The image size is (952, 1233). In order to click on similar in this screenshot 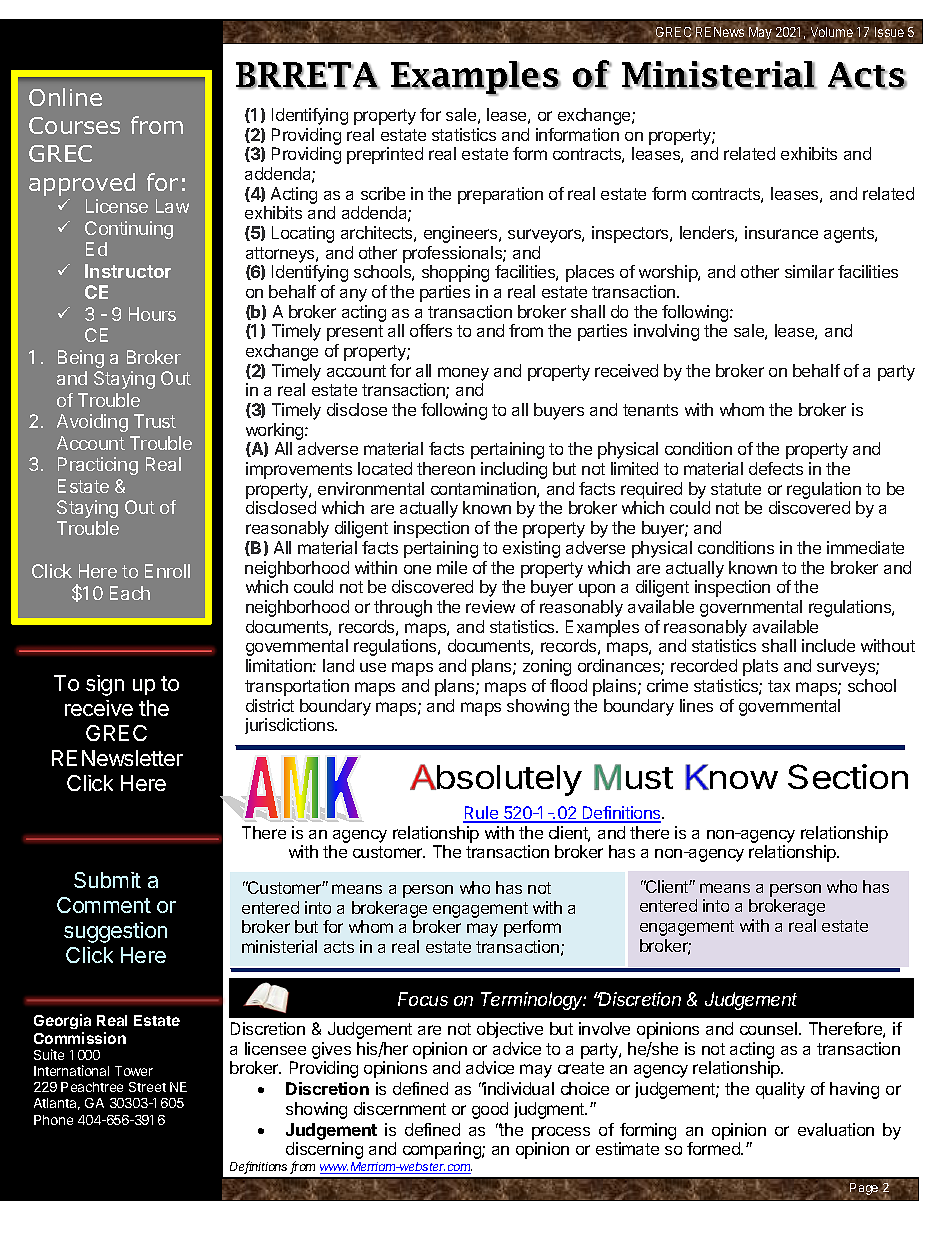, I will do `click(809, 271)`.
